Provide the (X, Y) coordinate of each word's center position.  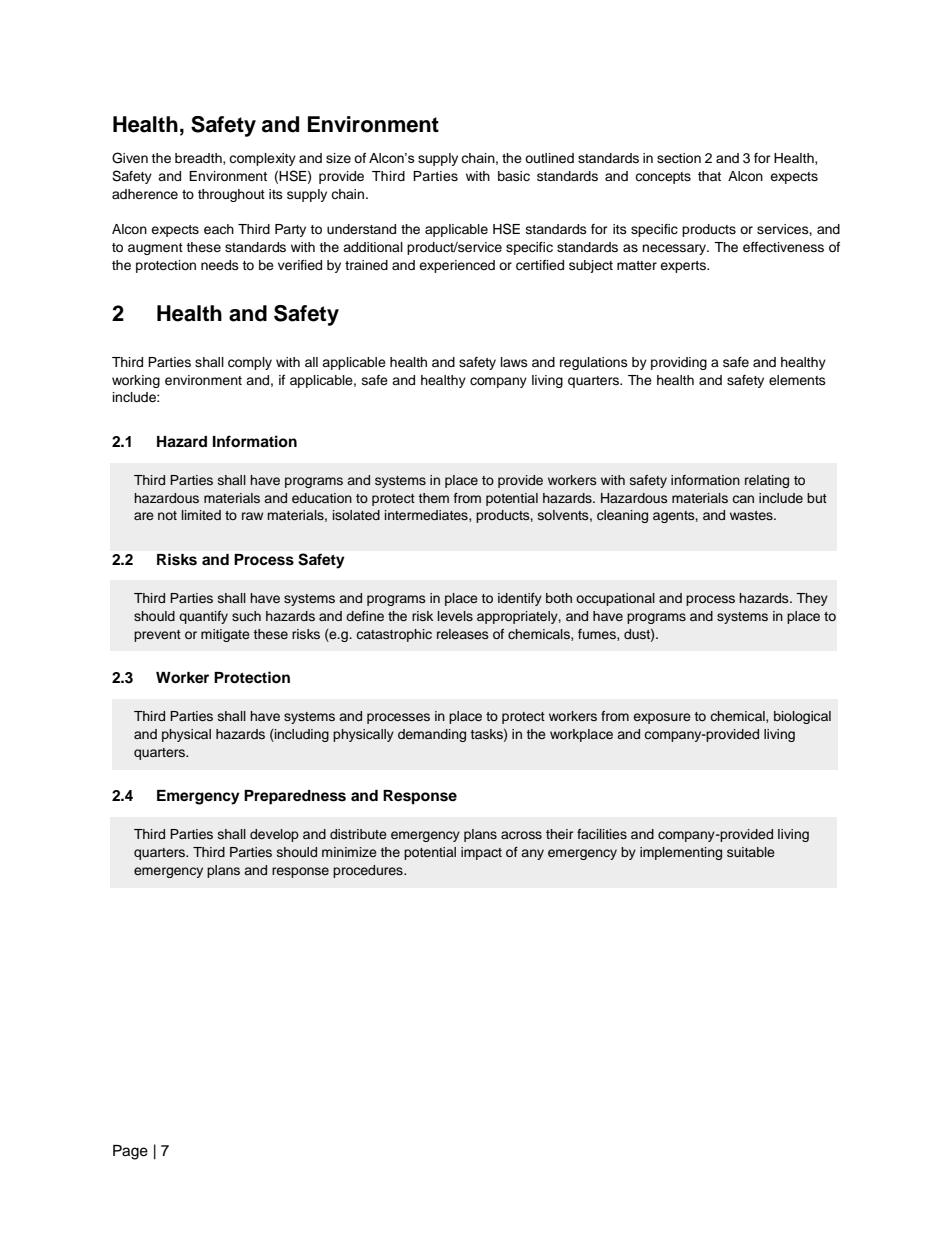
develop (274, 835)
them (433, 498)
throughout (231, 195)
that (709, 176)
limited (201, 515)
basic (514, 176)
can (743, 499)
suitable (751, 852)
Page (130, 1152)
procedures (369, 871)
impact (481, 853)
